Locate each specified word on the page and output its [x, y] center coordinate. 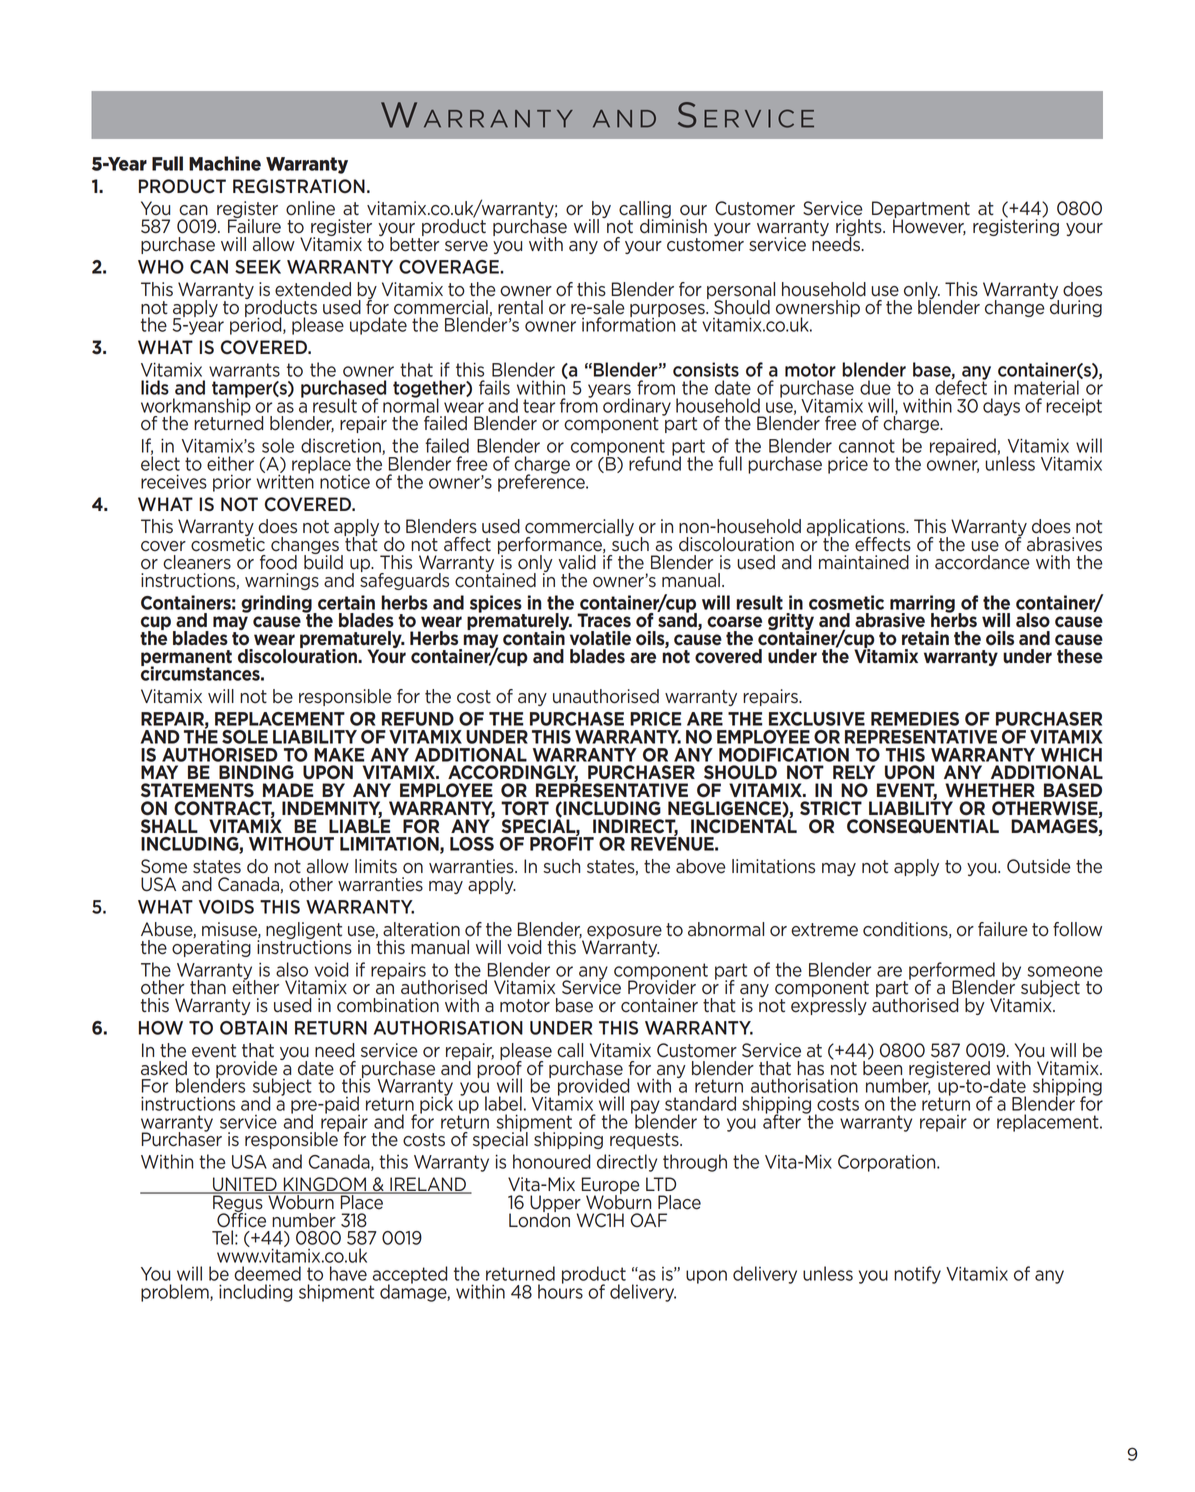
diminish [673, 225]
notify [917, 1275]
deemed [267, 1273]
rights [860, 229]
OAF [649, 1220]
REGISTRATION [299, 186]
